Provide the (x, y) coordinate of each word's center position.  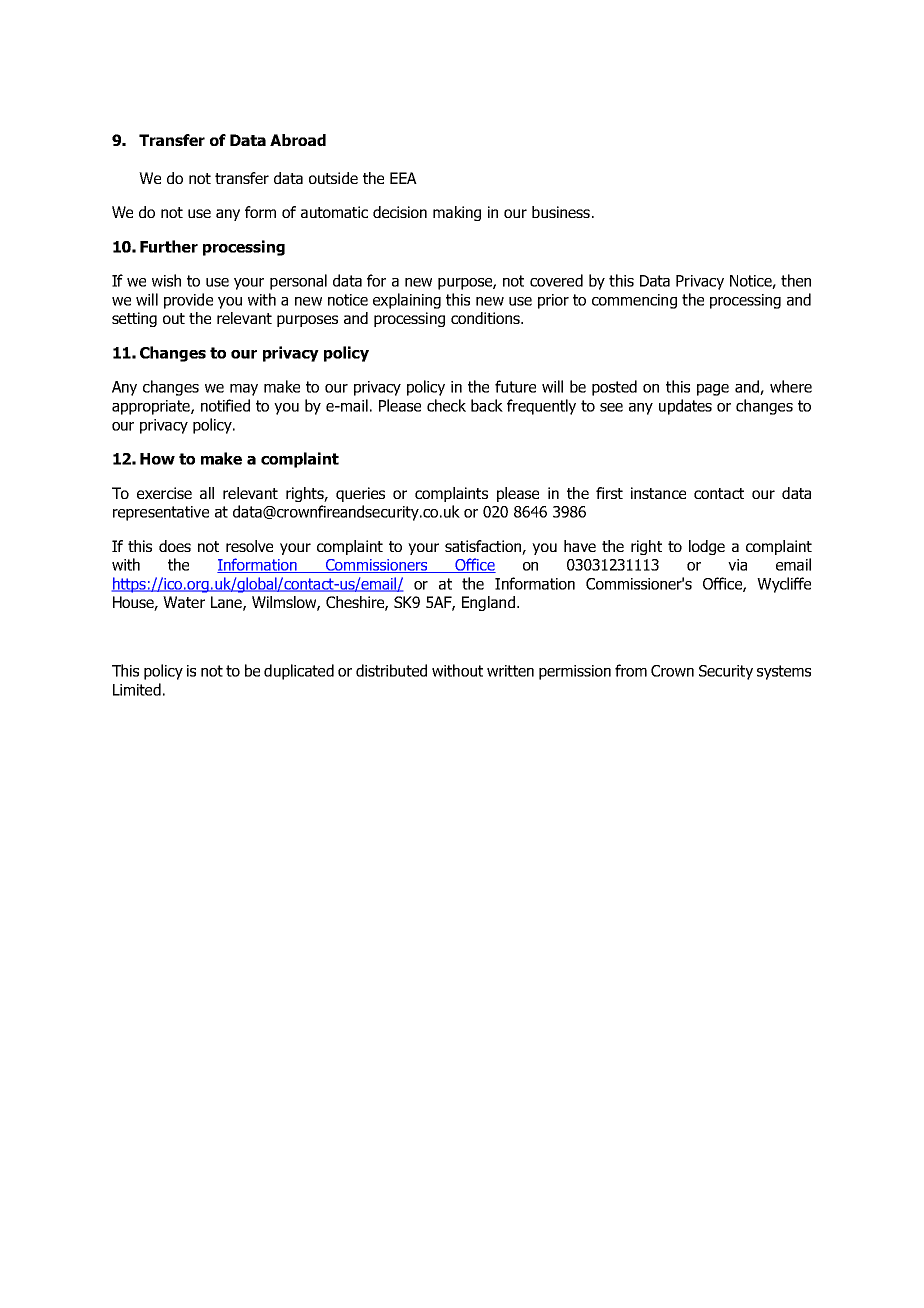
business (561, 212)
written (510, 671)
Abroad (298, 140)
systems (784, 672)
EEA (403, 178)
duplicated (299, 672)
